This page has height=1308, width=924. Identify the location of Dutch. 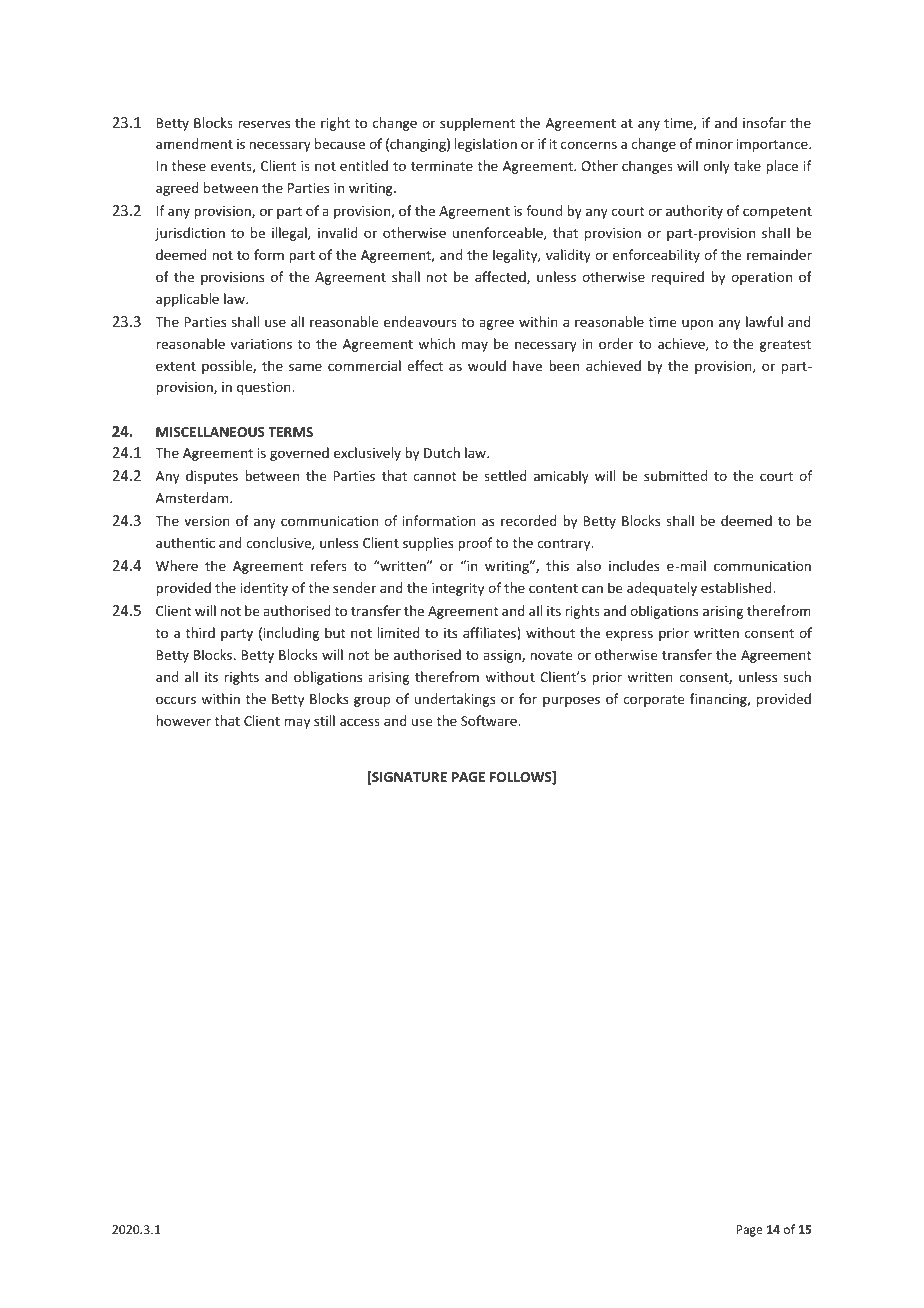
(442, 452).
